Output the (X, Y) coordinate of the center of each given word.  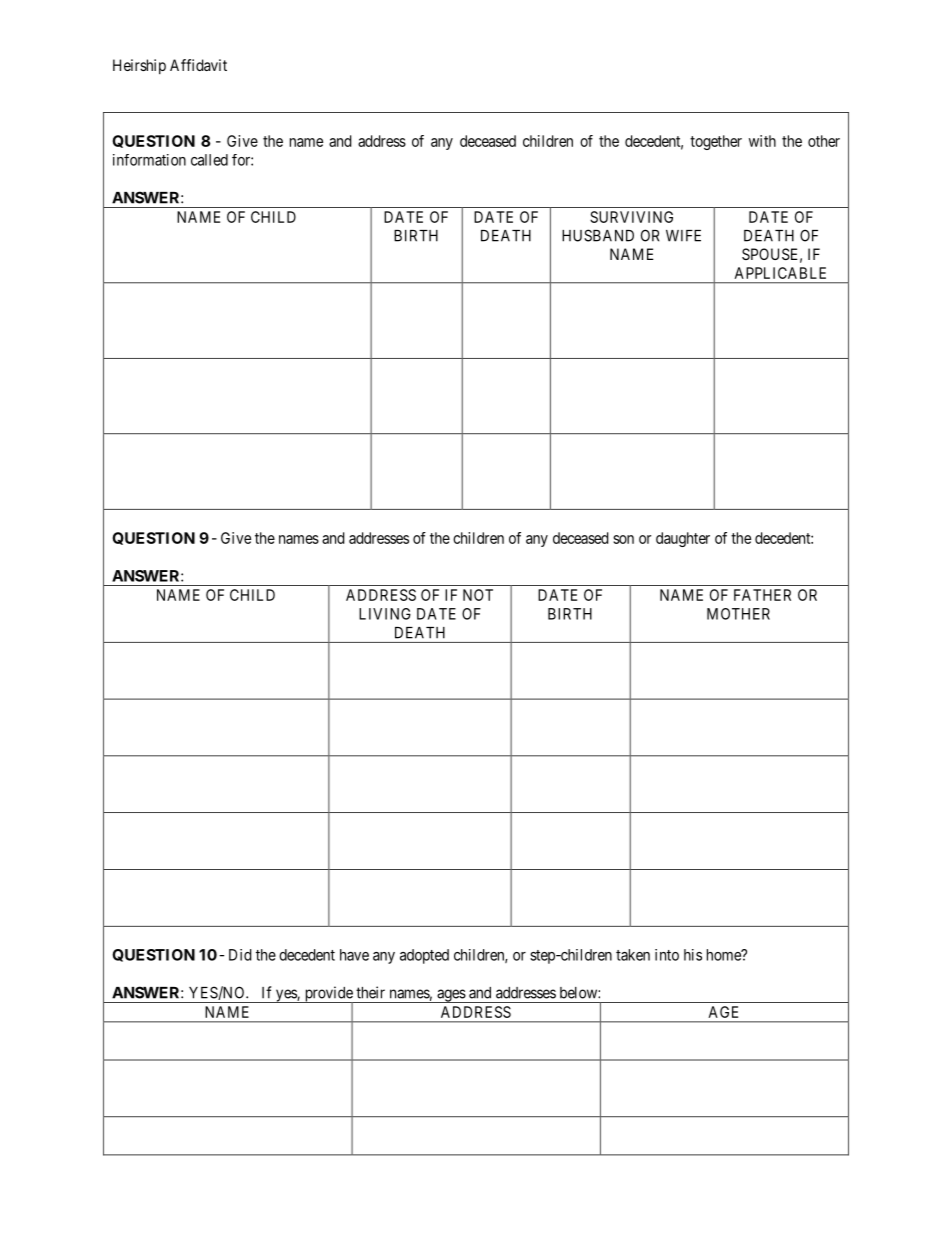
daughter (683, 539)
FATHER (762, 595)
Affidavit (198, 65)
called (209, 160)
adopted (424, 956)
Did (240, 955)
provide (328, 995)
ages (451, 996)
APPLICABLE (780, 273)
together (716, 142)
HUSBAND (598, 235)
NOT (478, 595)
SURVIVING (631, 217)
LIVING (385, 614)
